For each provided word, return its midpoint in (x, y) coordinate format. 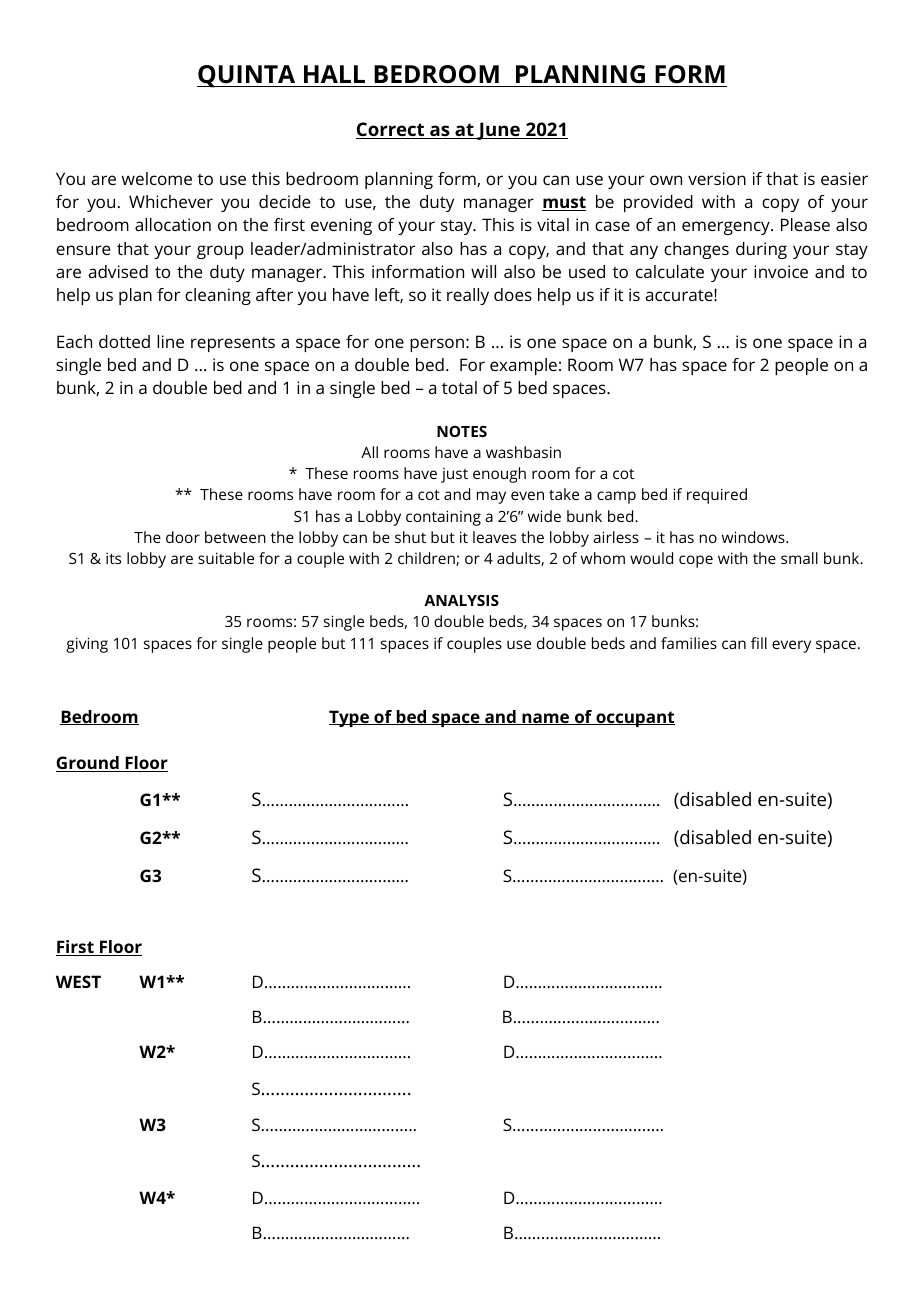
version (717, 178)
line (170, 341)
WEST (78, 981)
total (459, 387)
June (498, 131)
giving (87, 645)
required (717, 496)
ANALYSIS (461, 600)
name (546, 719)
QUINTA (247, 76)
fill (759, 643)
